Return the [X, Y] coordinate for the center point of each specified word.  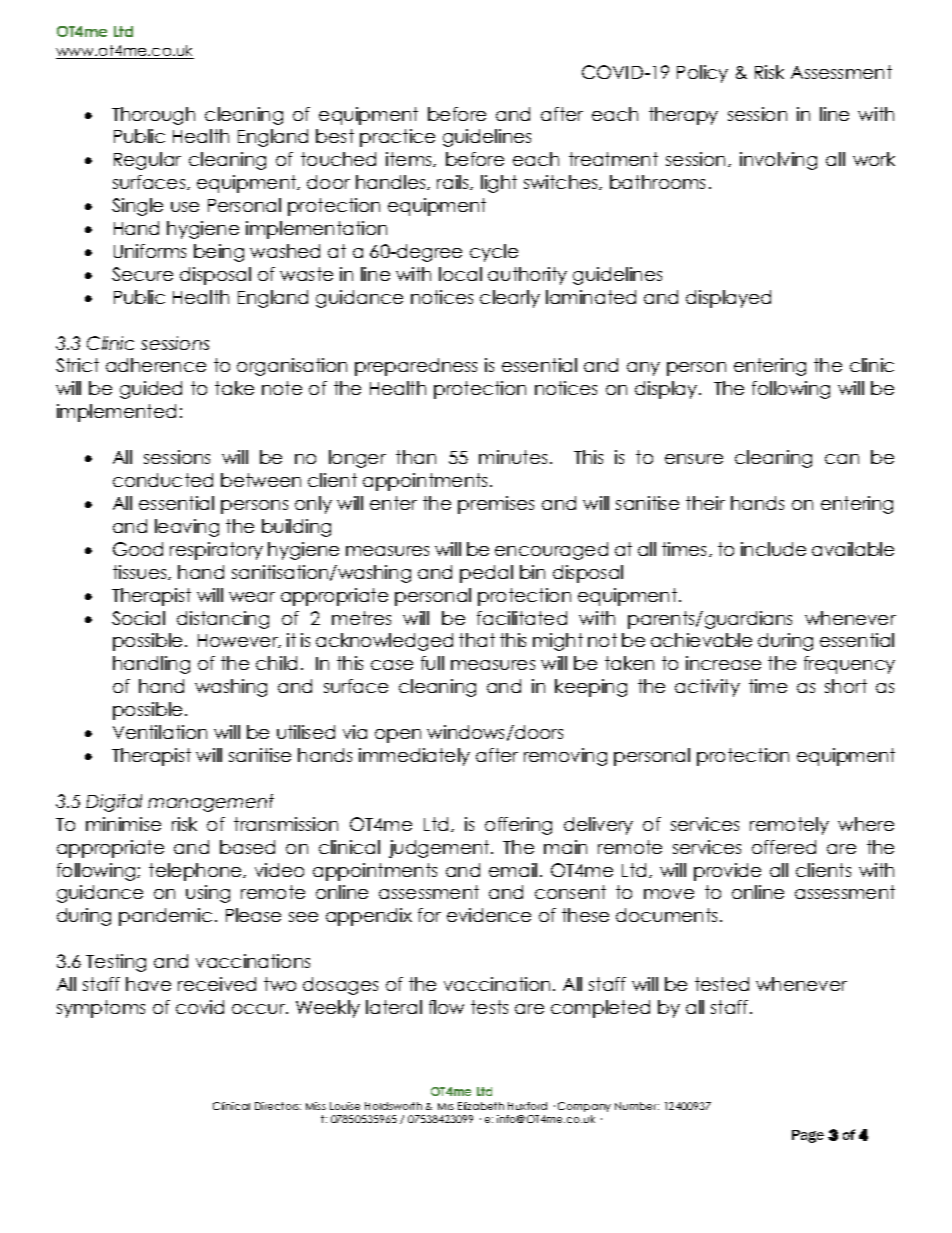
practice [397, 138]
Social [138, 618]
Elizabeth [481, 1106]
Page [808, 1136]
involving [778, 161]
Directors [278, 1106]
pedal [486, 574]
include [773, 549]
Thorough [153, 116]
